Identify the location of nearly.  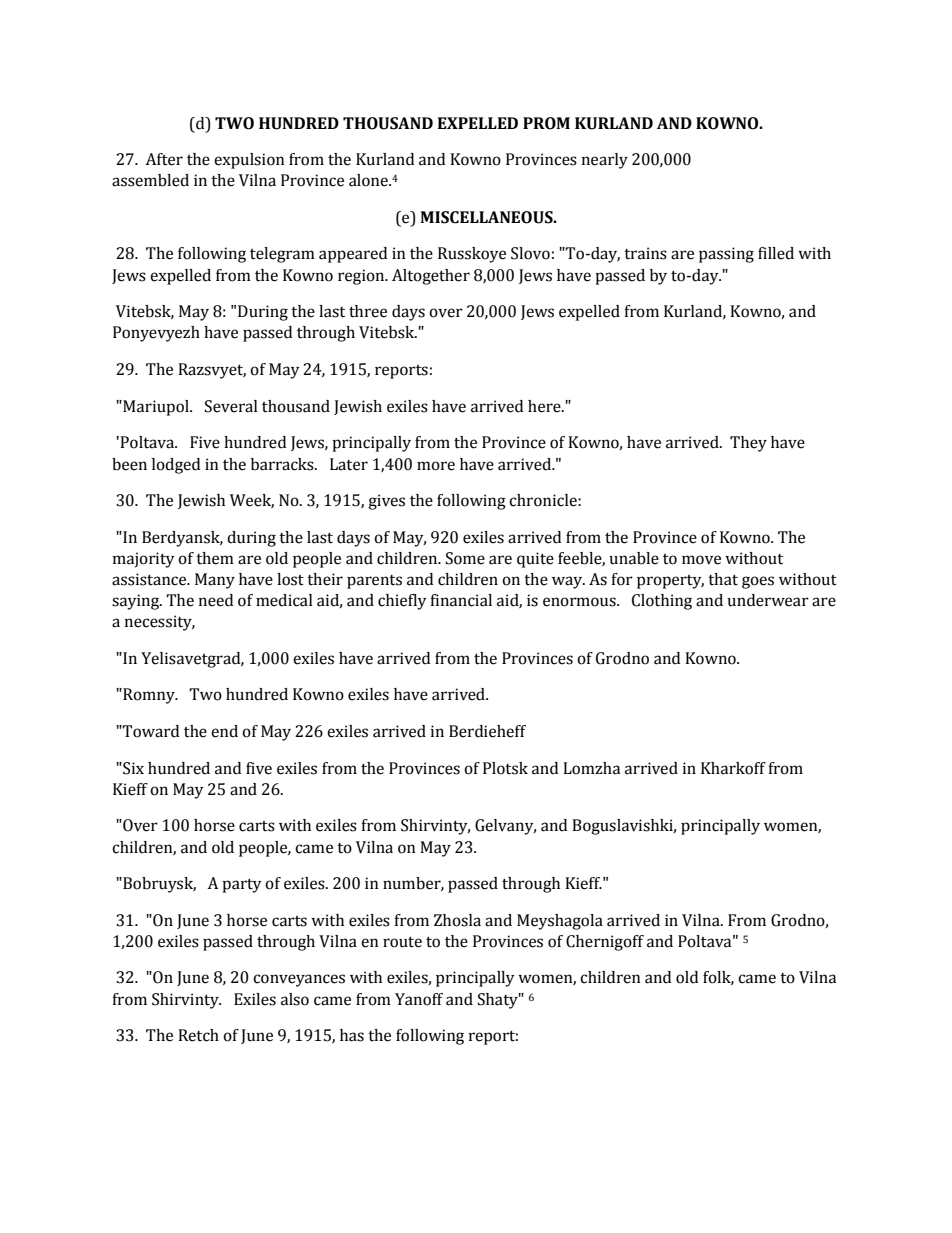
(605, 161).
